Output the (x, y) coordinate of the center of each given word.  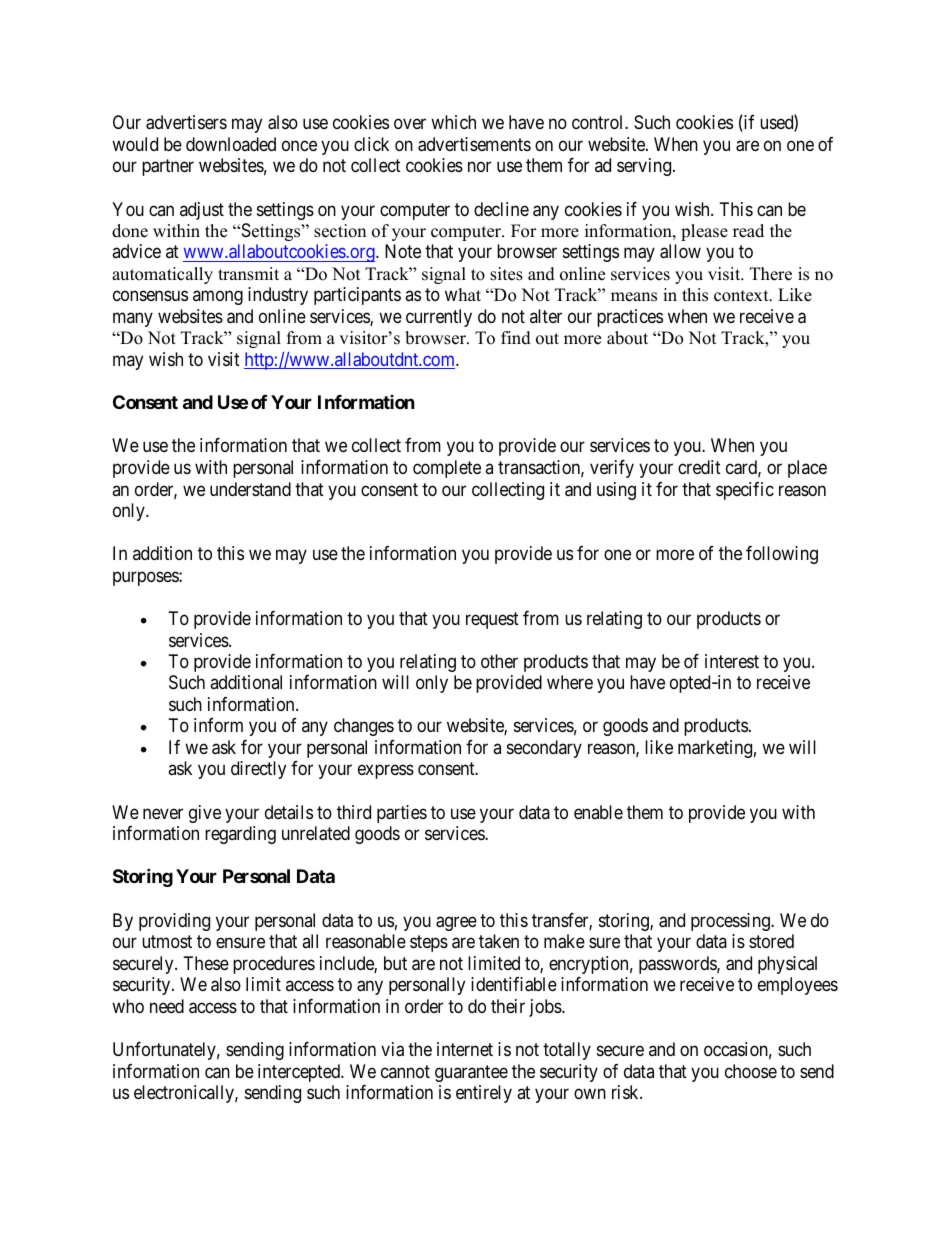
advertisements (474, 144)
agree (456, 923)
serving (645, 167)
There (771, 274)
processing (731, 922)
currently (439, 318)
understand (250, 489)
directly (258, 770)
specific (745, 491)
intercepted (300, 1073)
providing (174, 922)
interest (732, 661)
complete (447, 469)
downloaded (231, 144)
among (218, 298)
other (499, 661)
